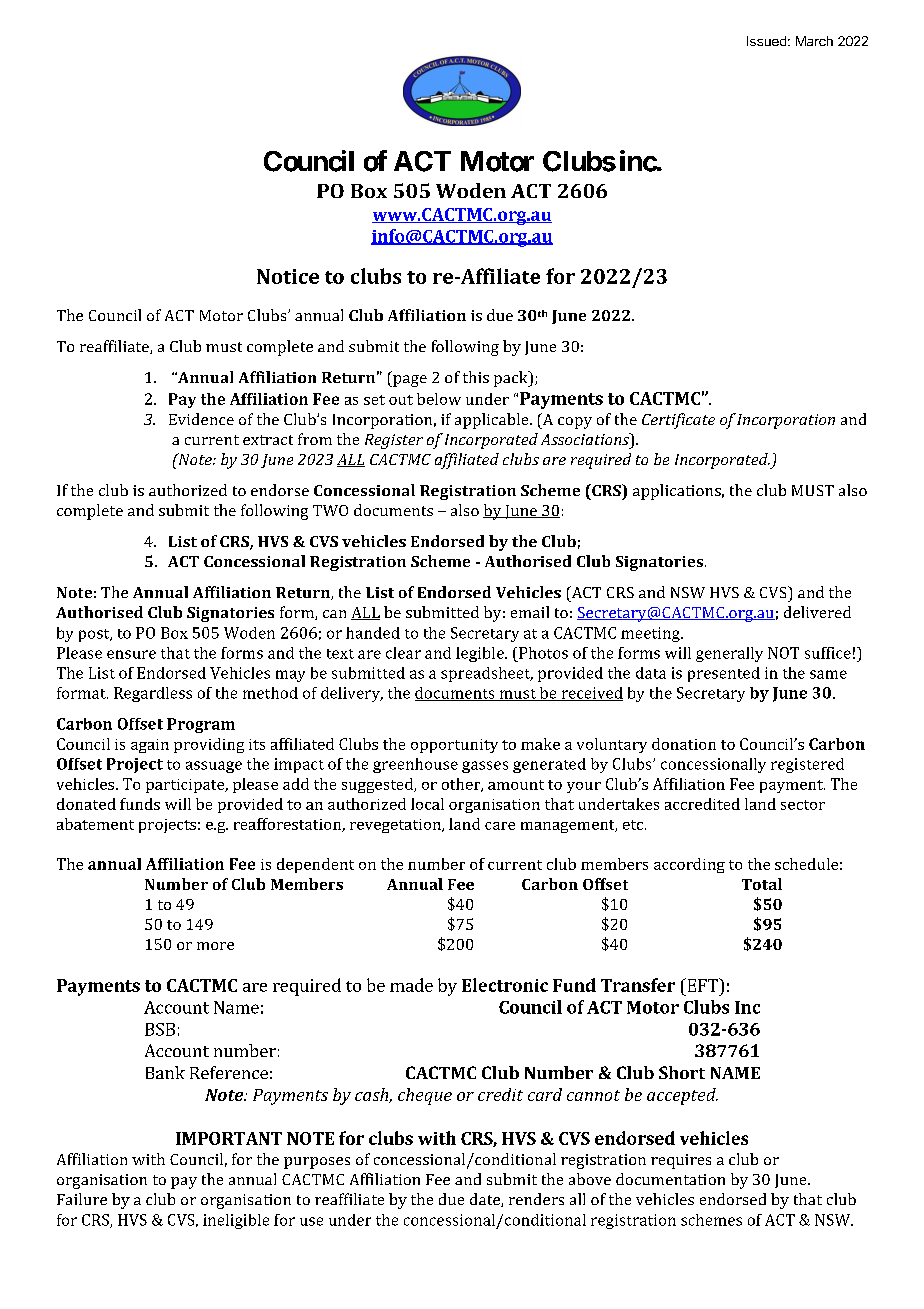 This image has height=1309, width=924. I want to click on legible, so click(481, 654).
